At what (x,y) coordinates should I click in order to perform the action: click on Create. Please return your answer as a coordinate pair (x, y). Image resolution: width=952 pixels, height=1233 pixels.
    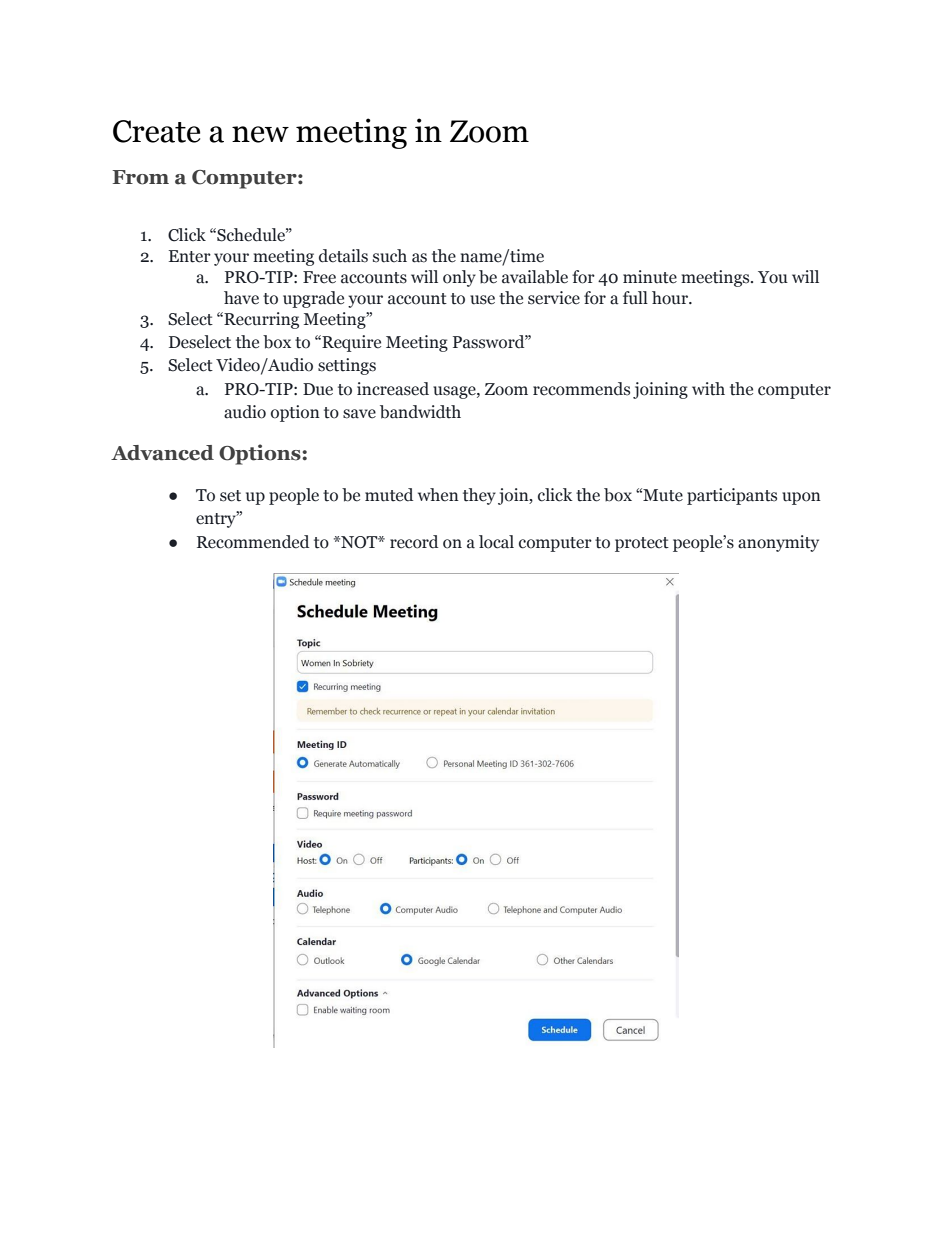
    Looking at the image, I should click on (156, 131).
